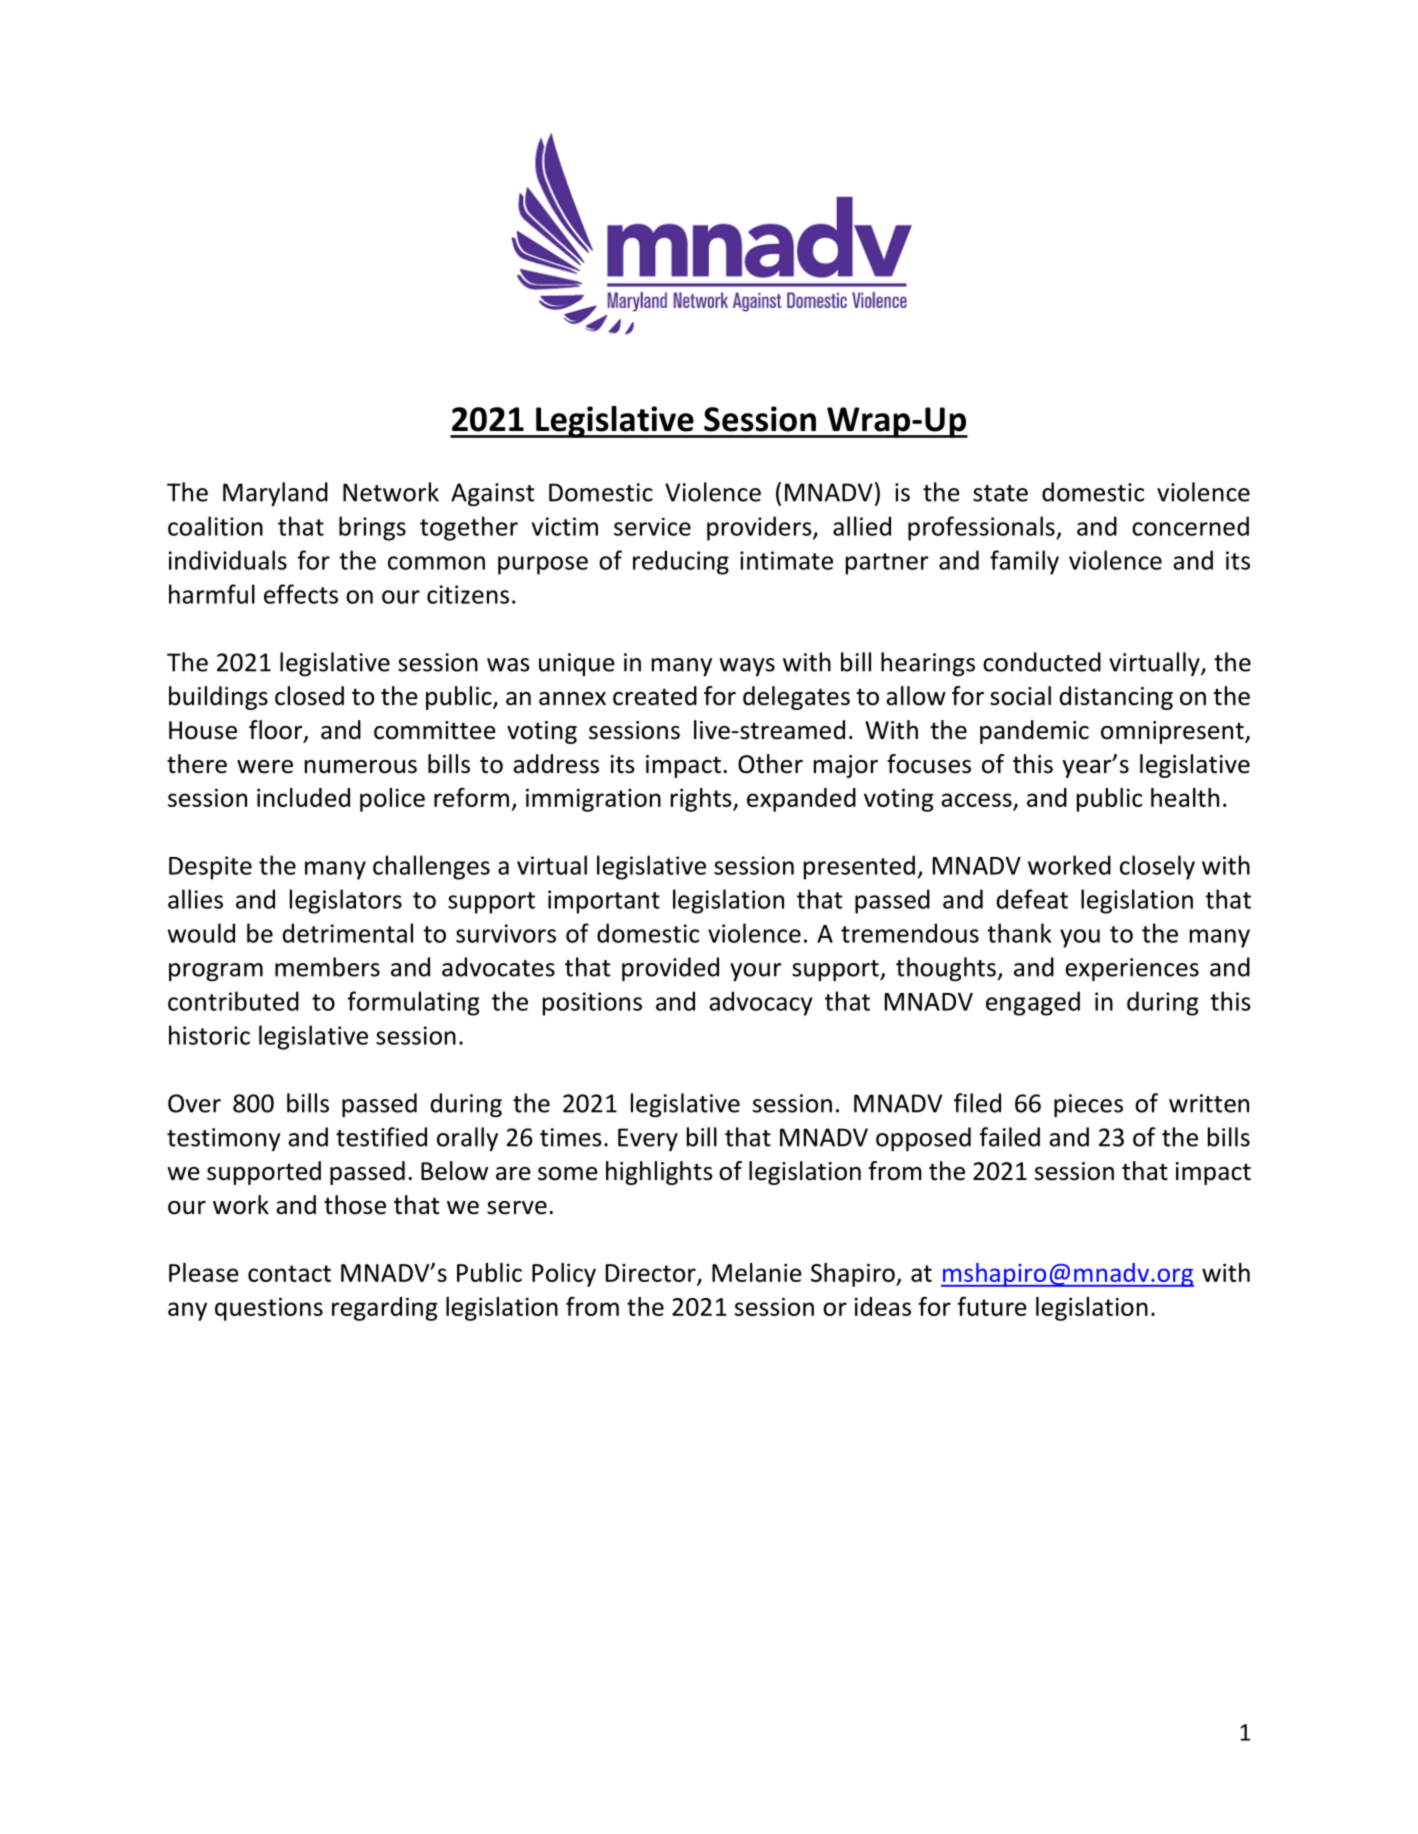 The height and width of the screenshot is (1834, 1418). I want to click on pieces, so click(1088, 1105).
